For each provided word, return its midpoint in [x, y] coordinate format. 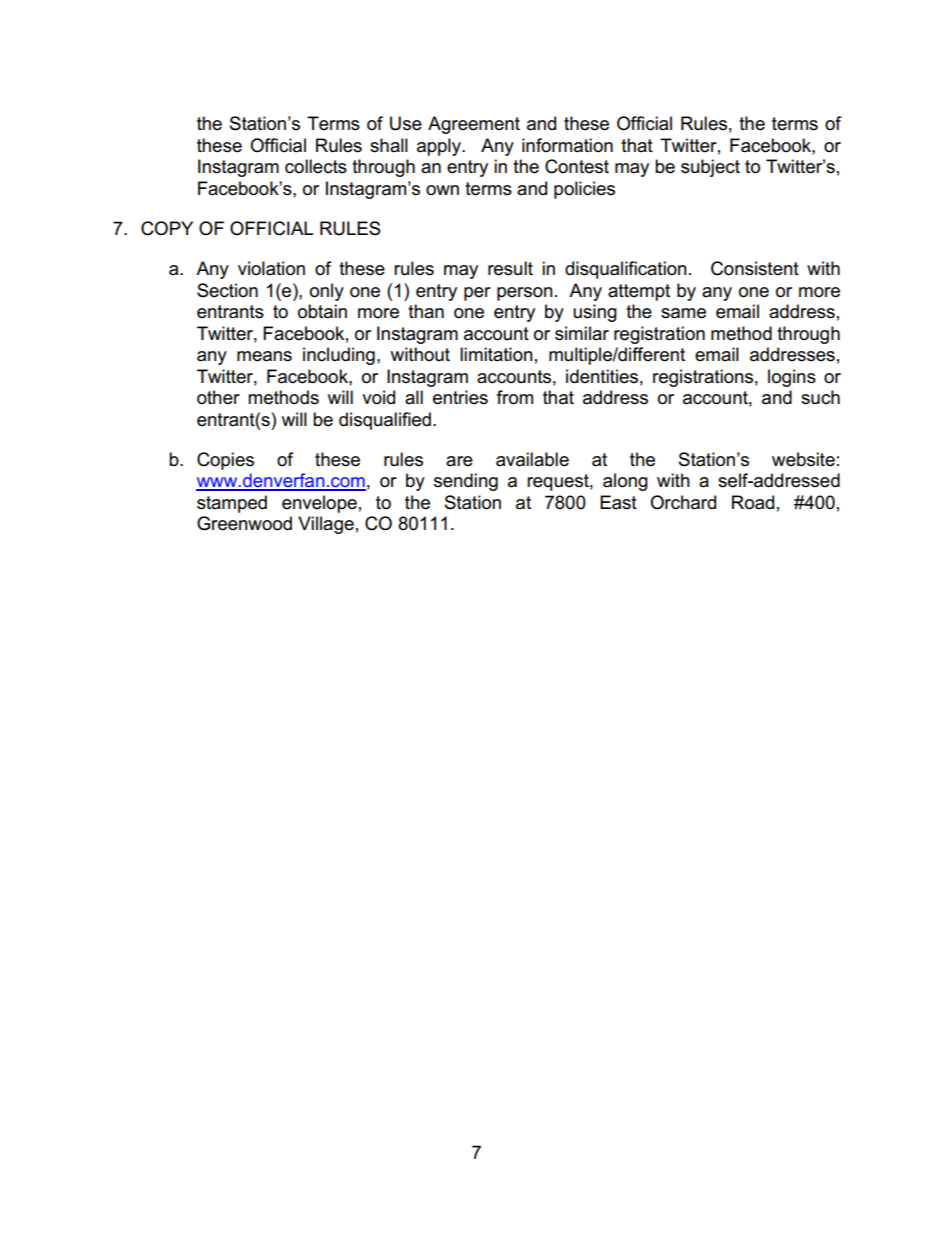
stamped [232, 504]
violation [271, 268]
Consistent [755, 268]
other [218, 397]
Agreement [474, 125]
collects [316, 166]
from [515, 397]
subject [710, 168]
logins [792, 378]
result [510, 268]
